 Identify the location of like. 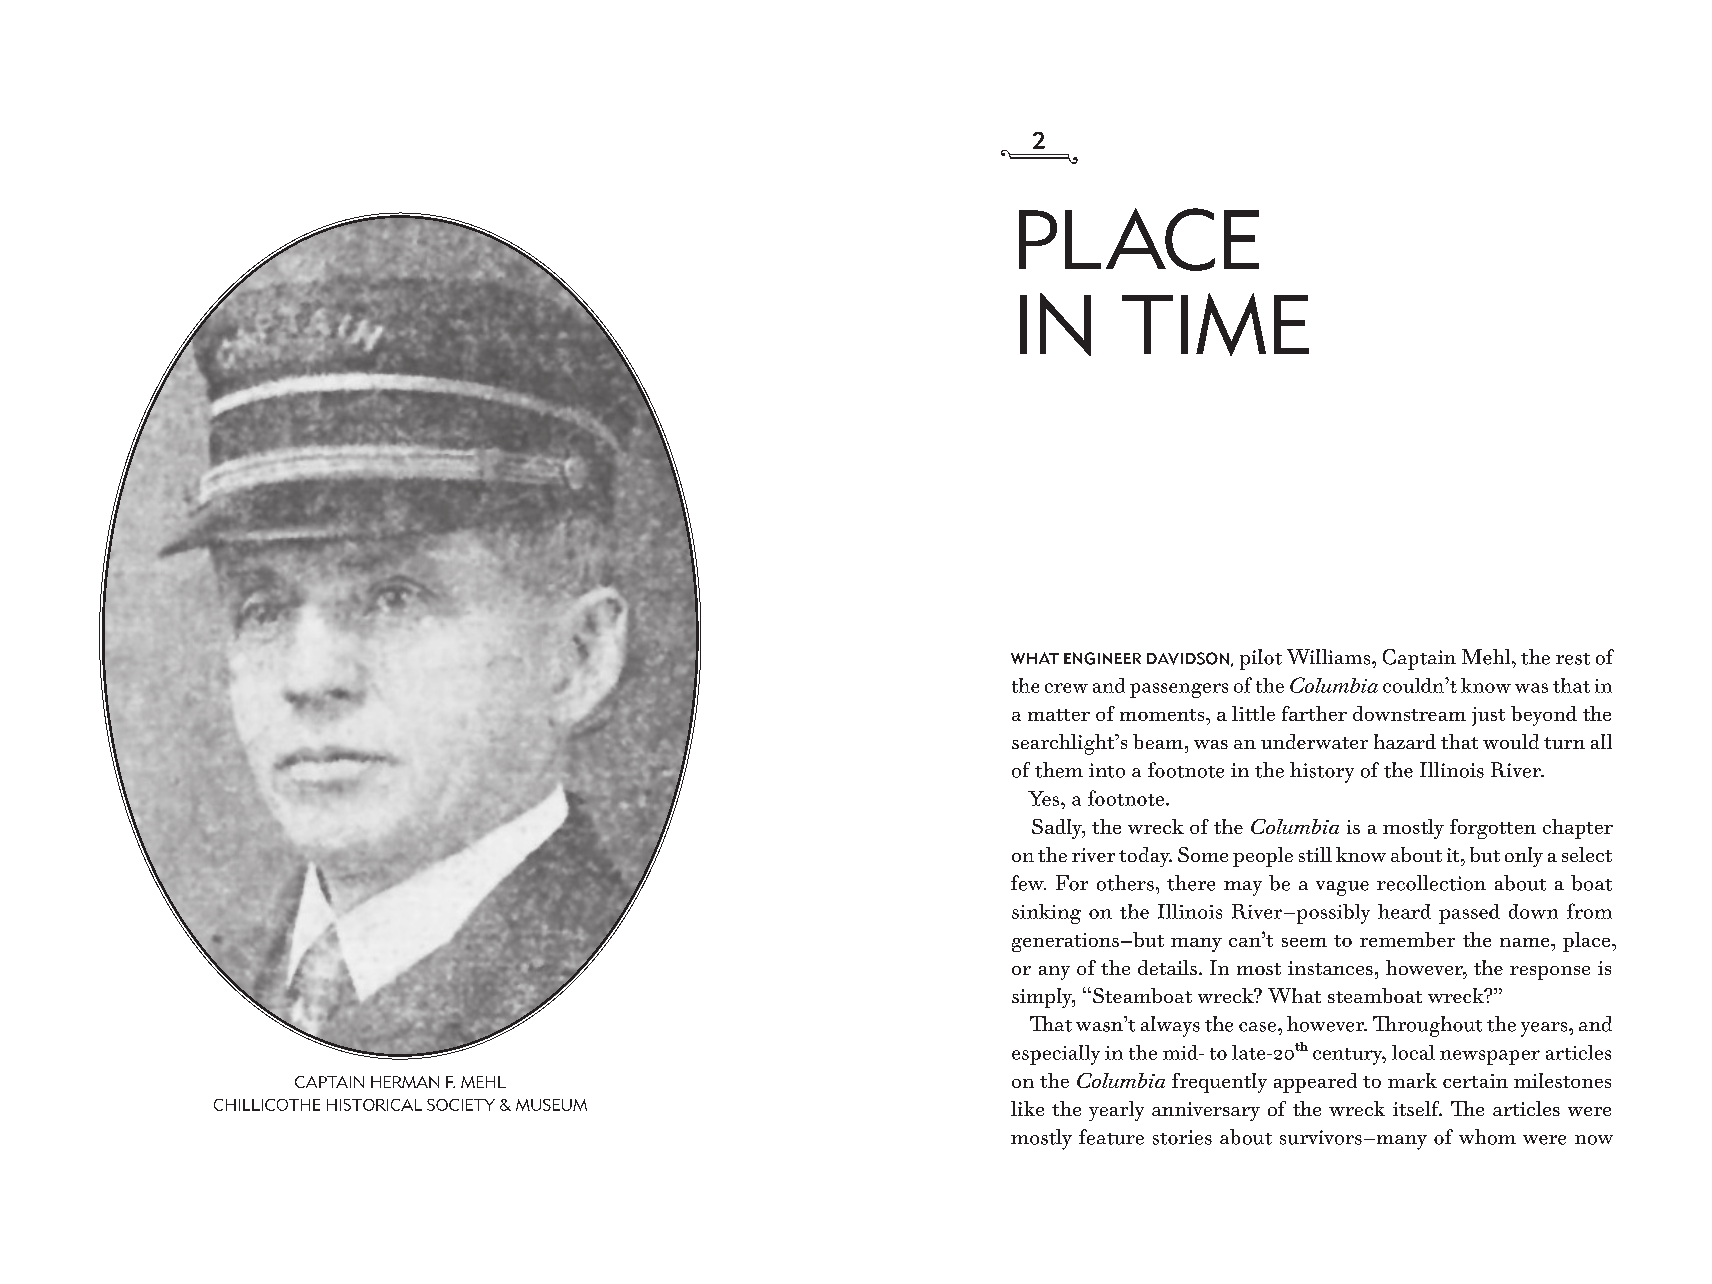
(1027, 1108).
